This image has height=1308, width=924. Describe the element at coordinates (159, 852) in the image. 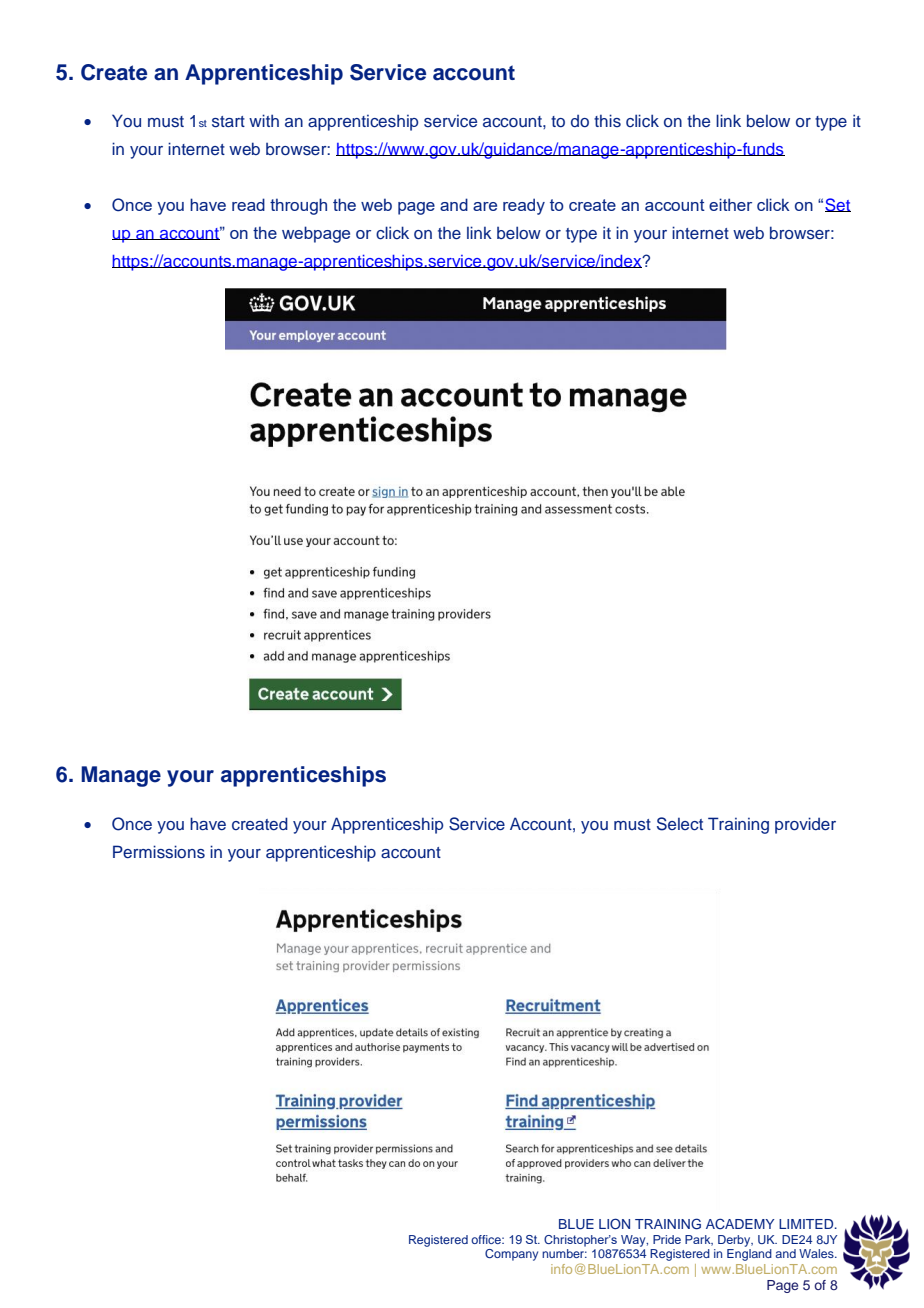

I see `Permissions` at that location.
